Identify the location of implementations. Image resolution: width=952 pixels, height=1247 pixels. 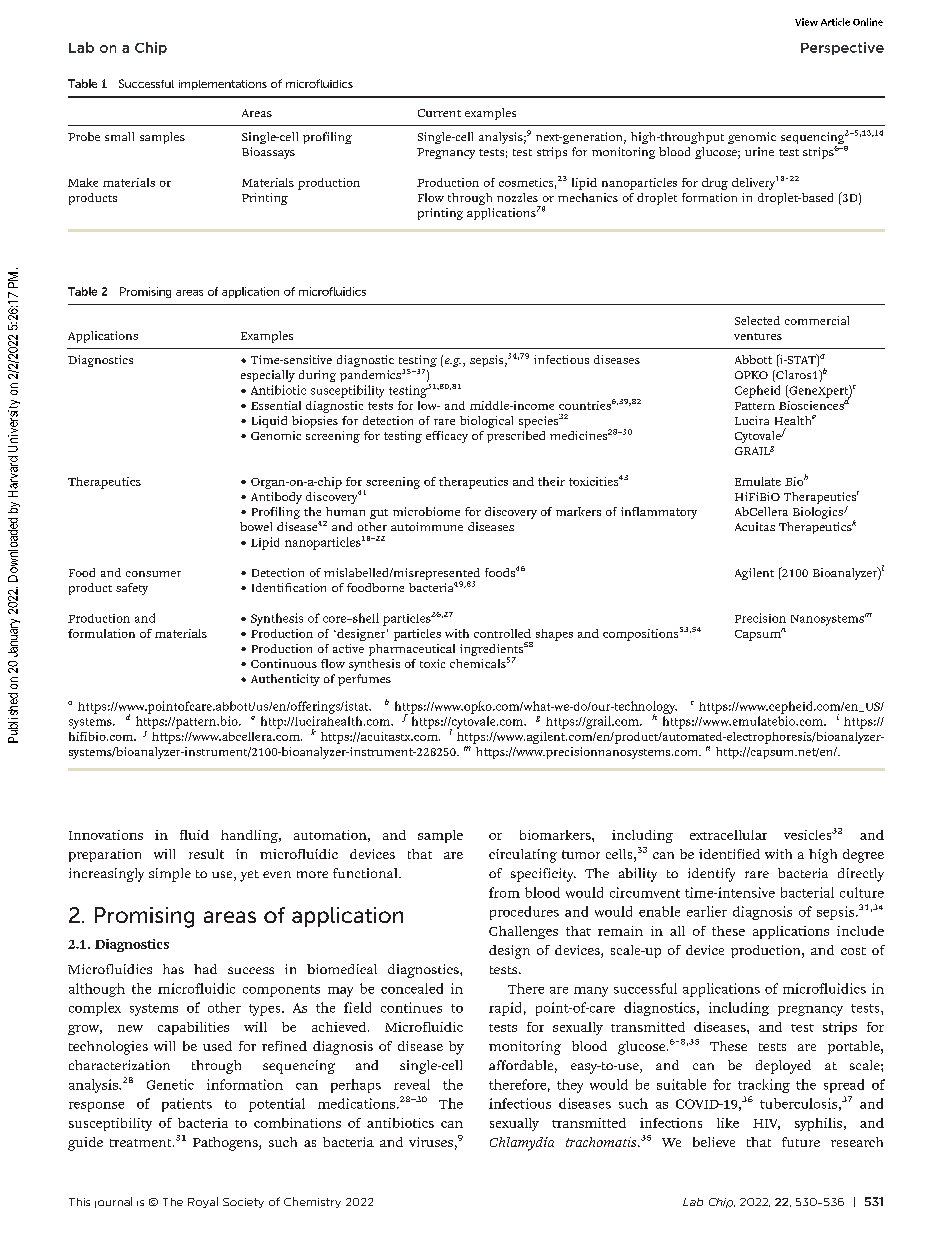
(223, 85).
